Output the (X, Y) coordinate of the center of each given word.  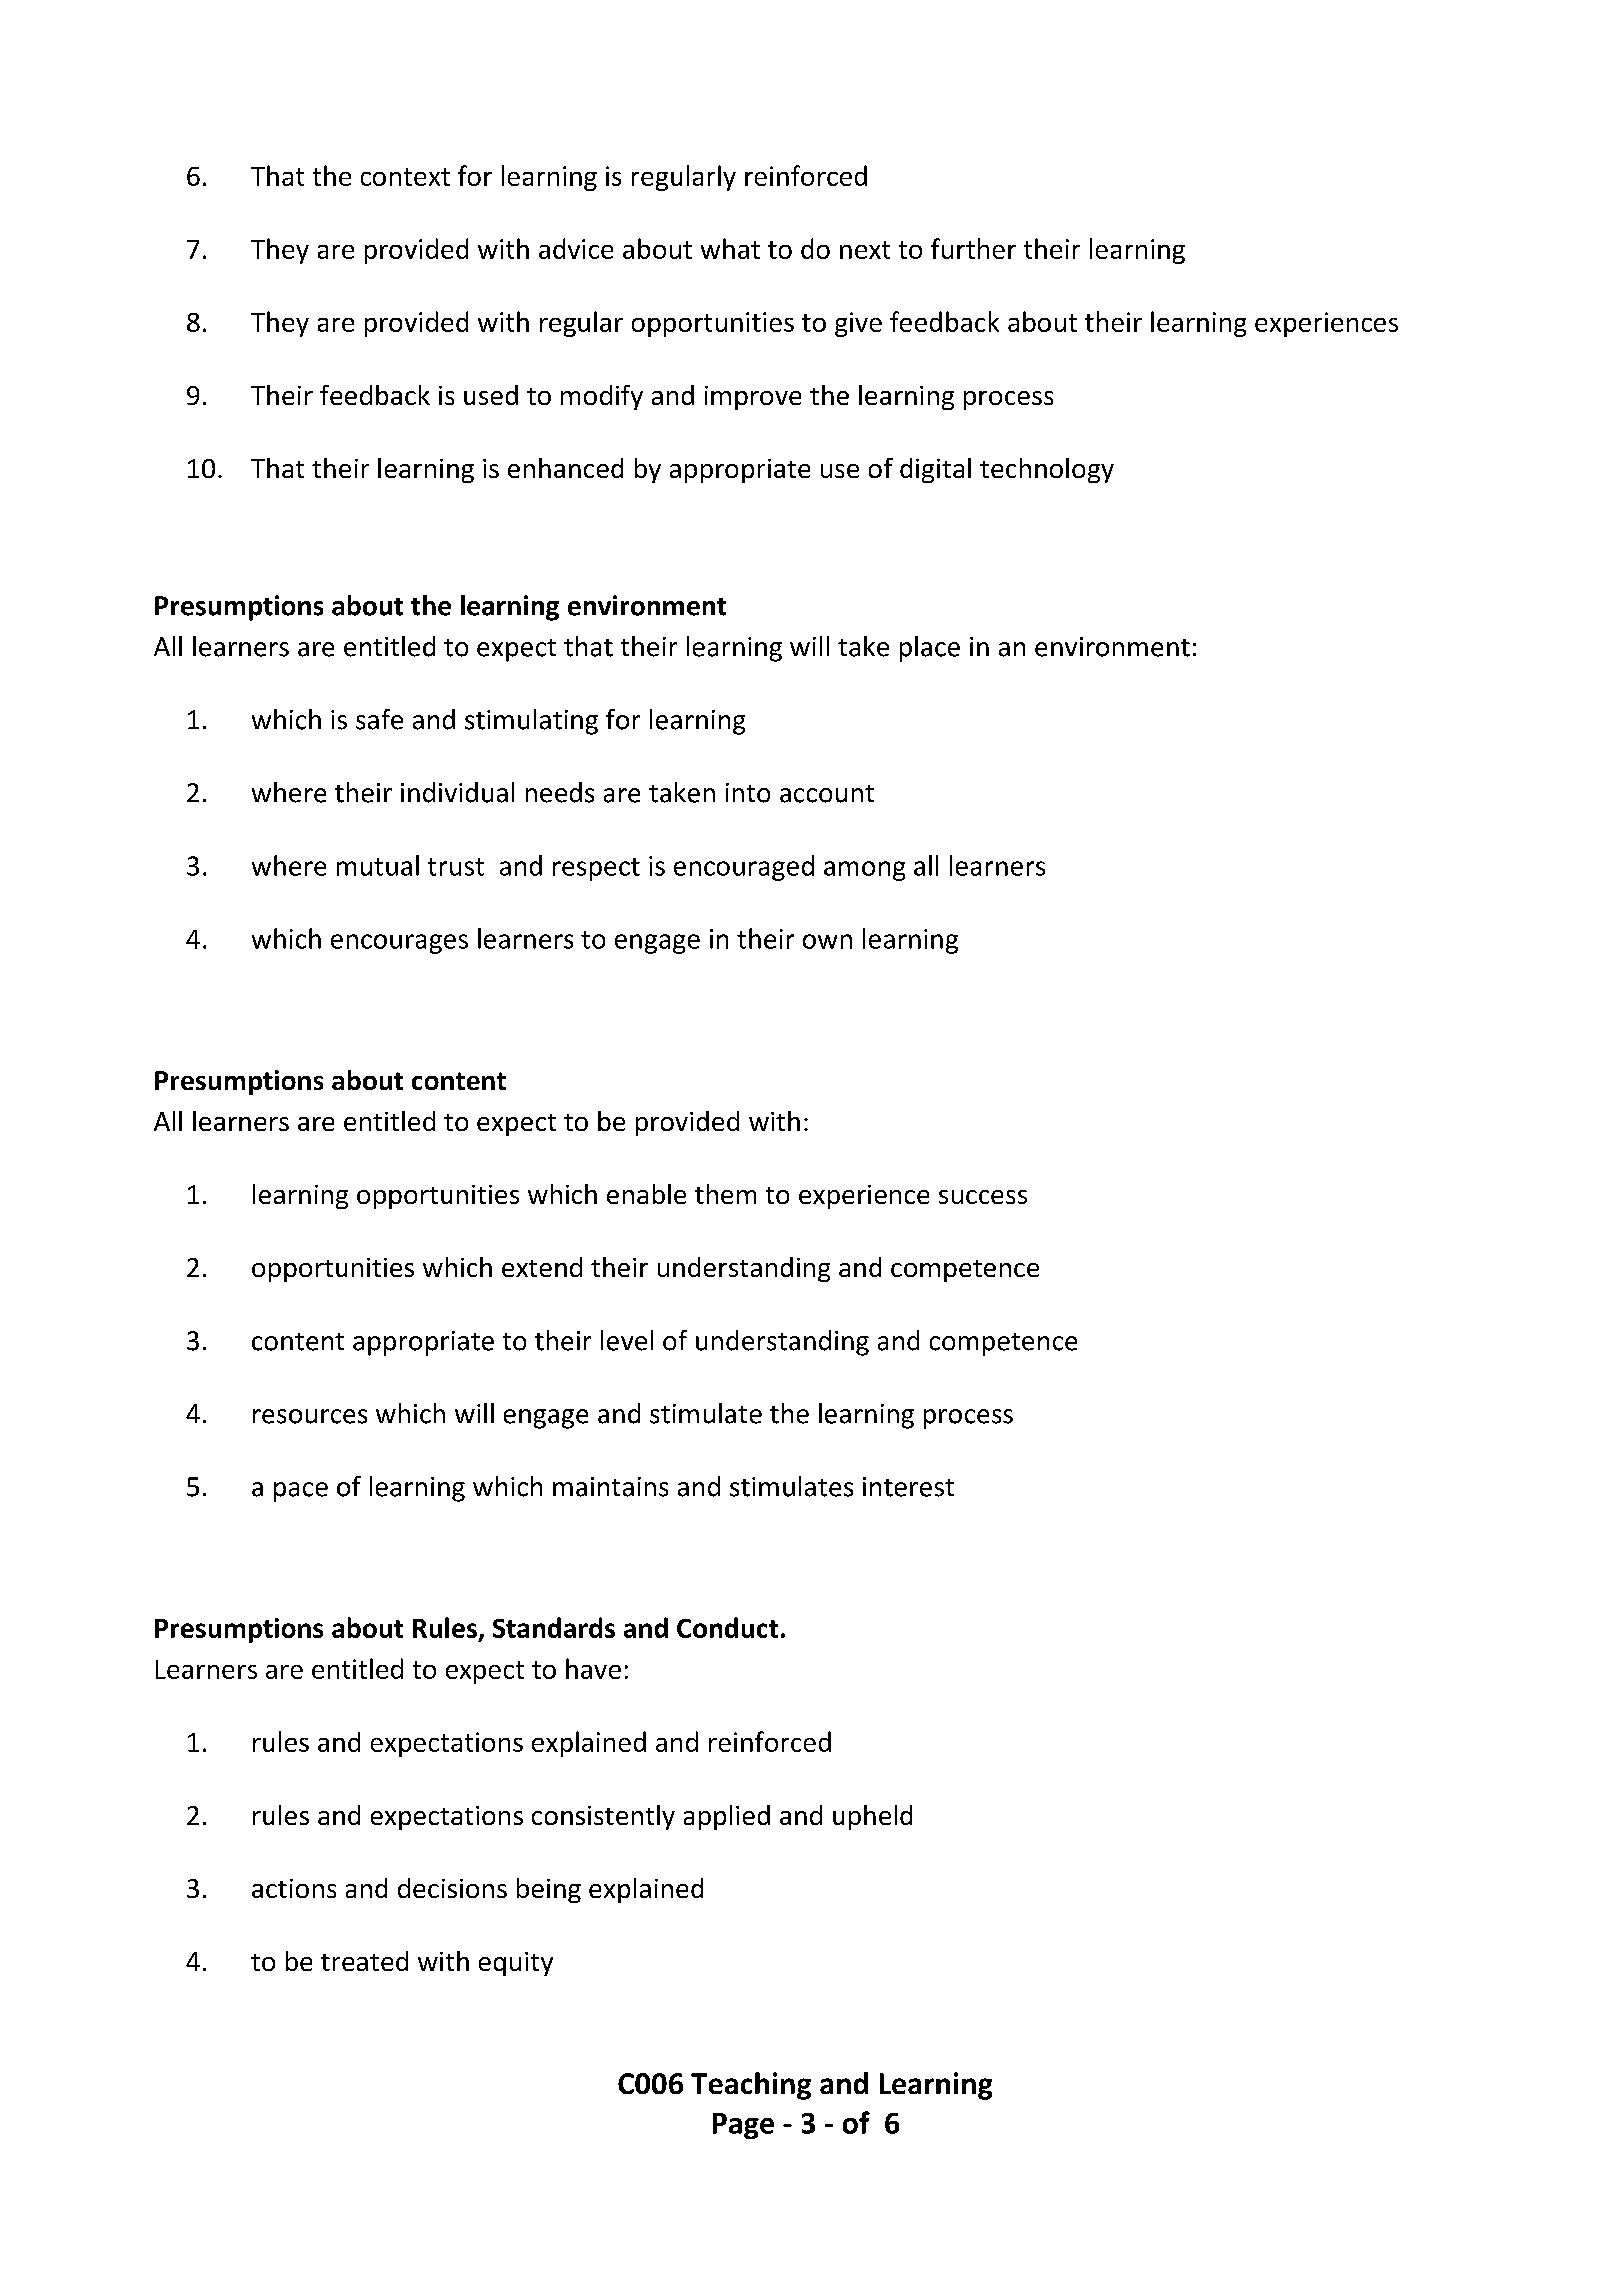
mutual (378, 865)
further (973, 248)
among (864, 871)
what (730, 248)
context (405, 177)
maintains (610, 1487)
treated (364, 1961)
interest (908, 1487)
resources (310, 1416)
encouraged (744, 868)
